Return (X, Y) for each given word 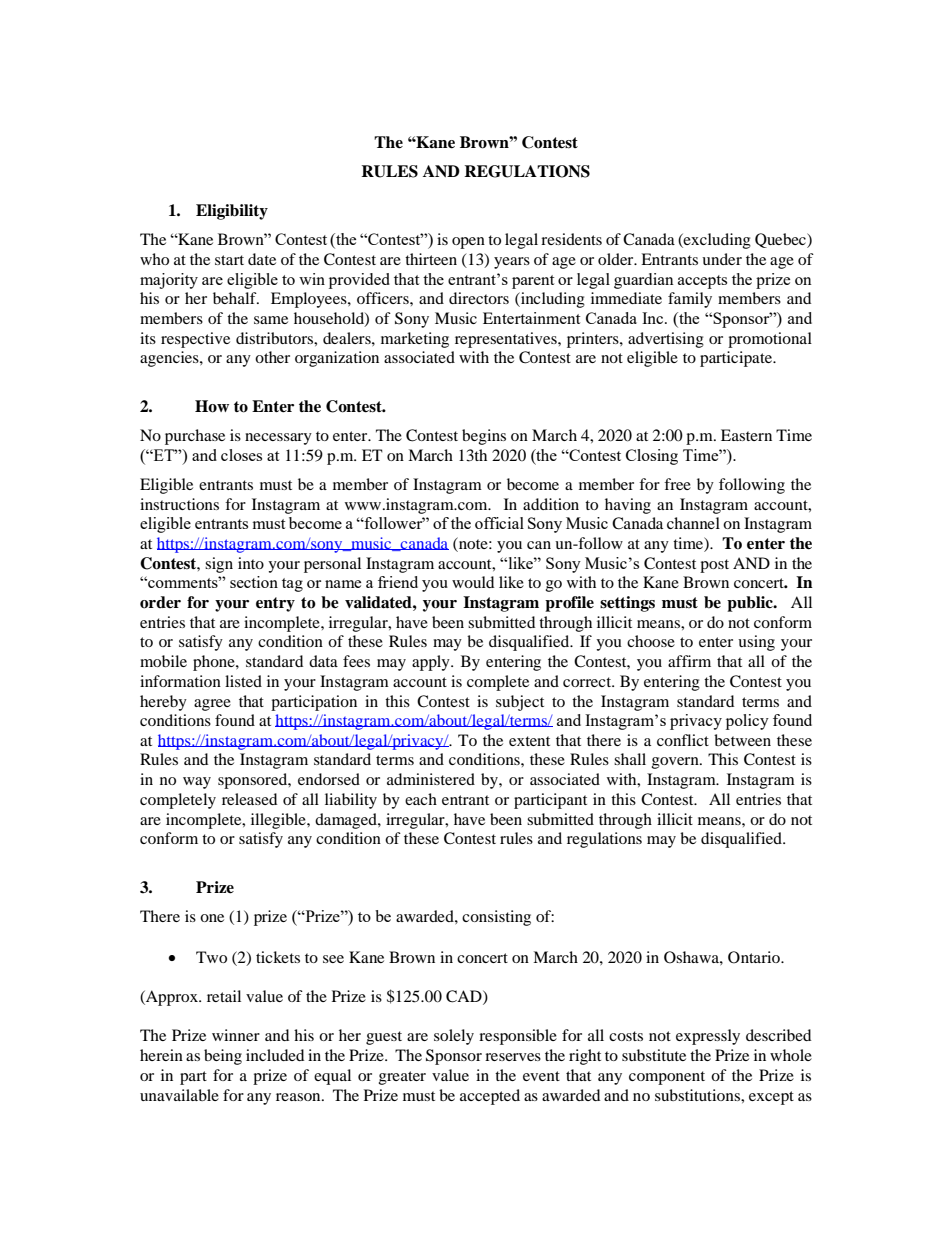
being (223, 1057)
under (722, 259)
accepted (490, 1097)
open (468, 243)
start (229, 260)
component (667, 1078)
